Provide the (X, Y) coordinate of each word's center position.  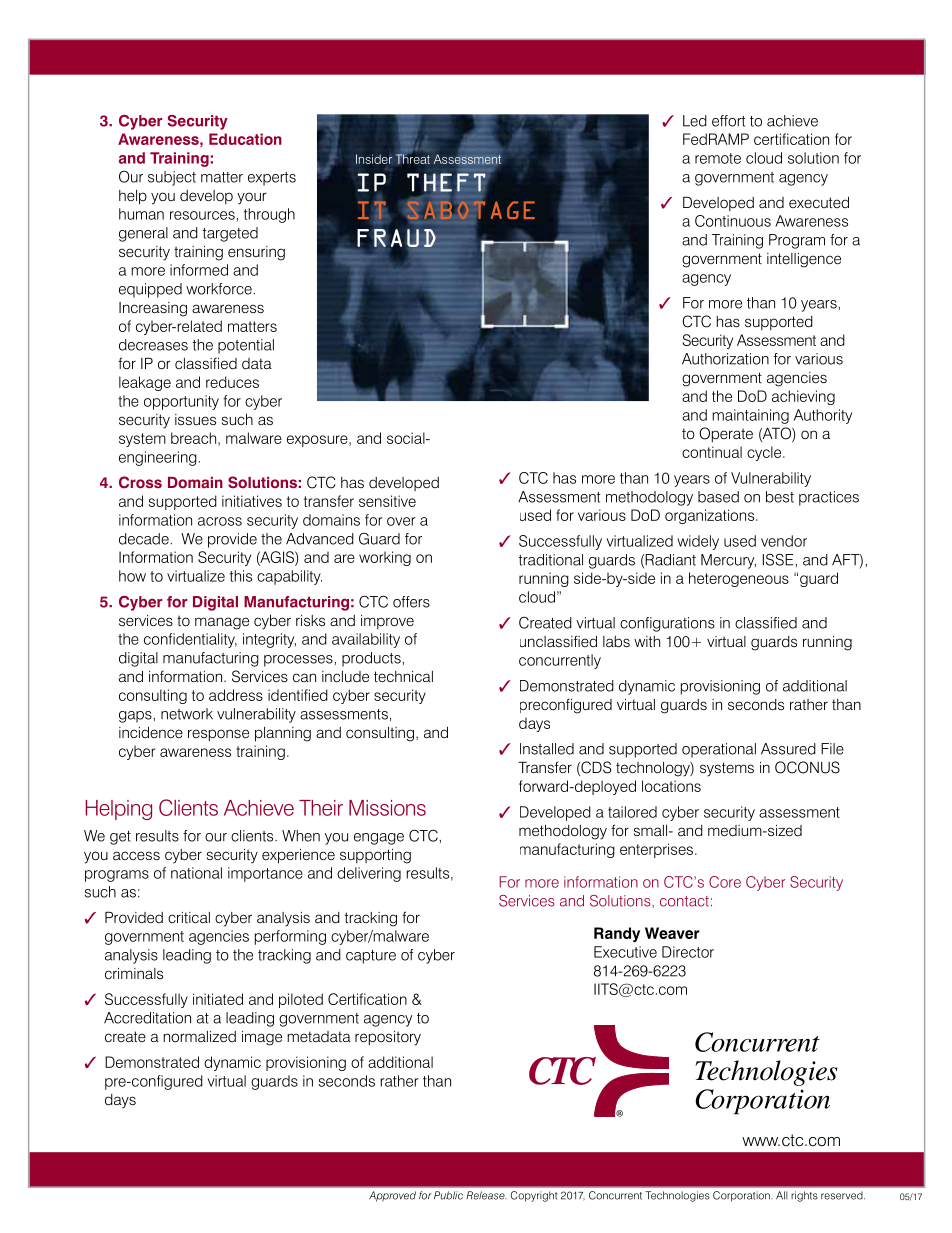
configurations (667, 624)
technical (403, 676)
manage (222, 623)
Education (245, 139)
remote (718, 158)
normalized (199, 1037)
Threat (413, 158)
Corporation (742, 1196)
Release (486, 1195)
